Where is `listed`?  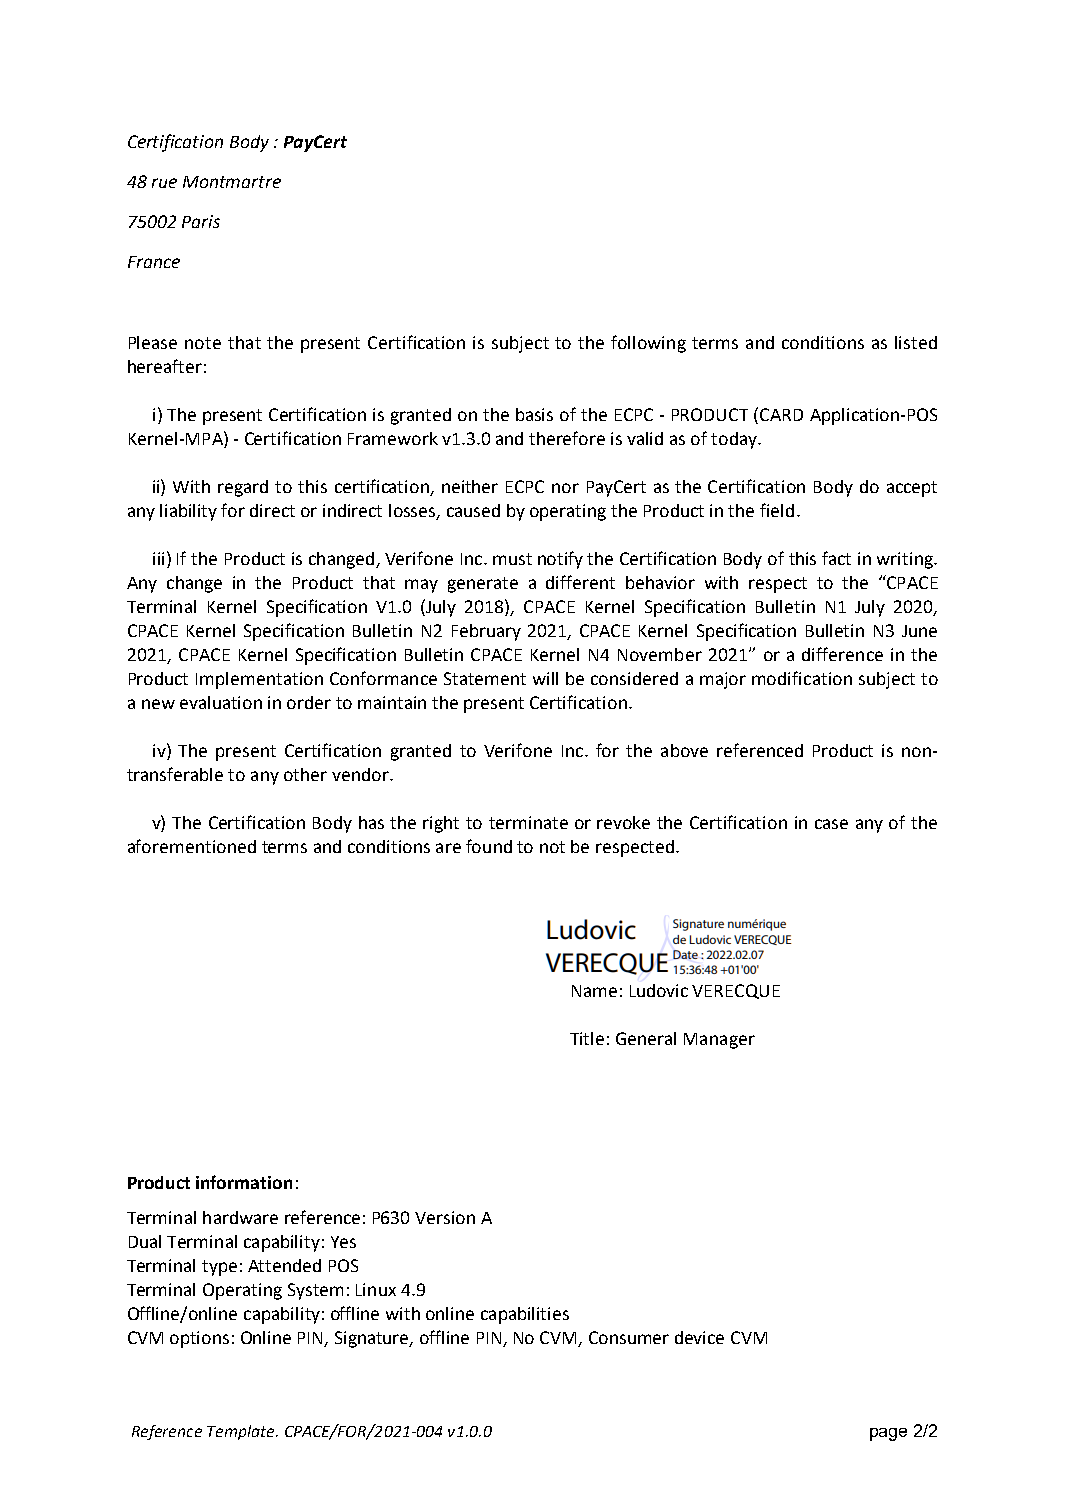
listed is located at coordinates (916, 342).
